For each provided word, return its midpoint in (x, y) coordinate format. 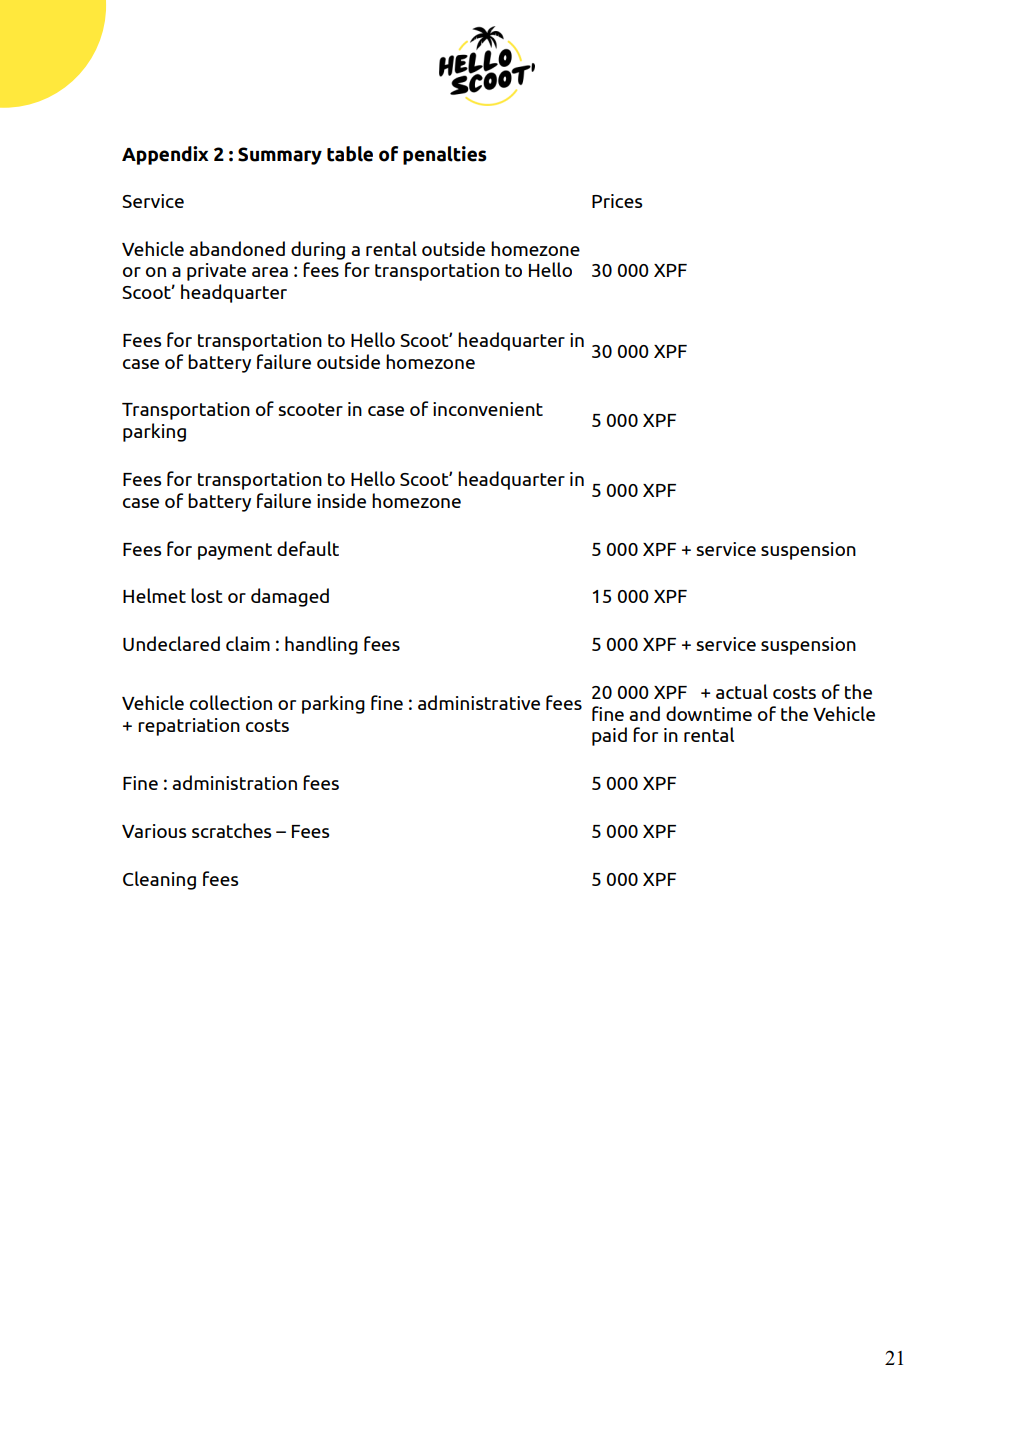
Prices (617, 201)
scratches (231, 830)
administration (234, 782)
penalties (445, 155)
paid (609, 736)
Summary (280, 156)
